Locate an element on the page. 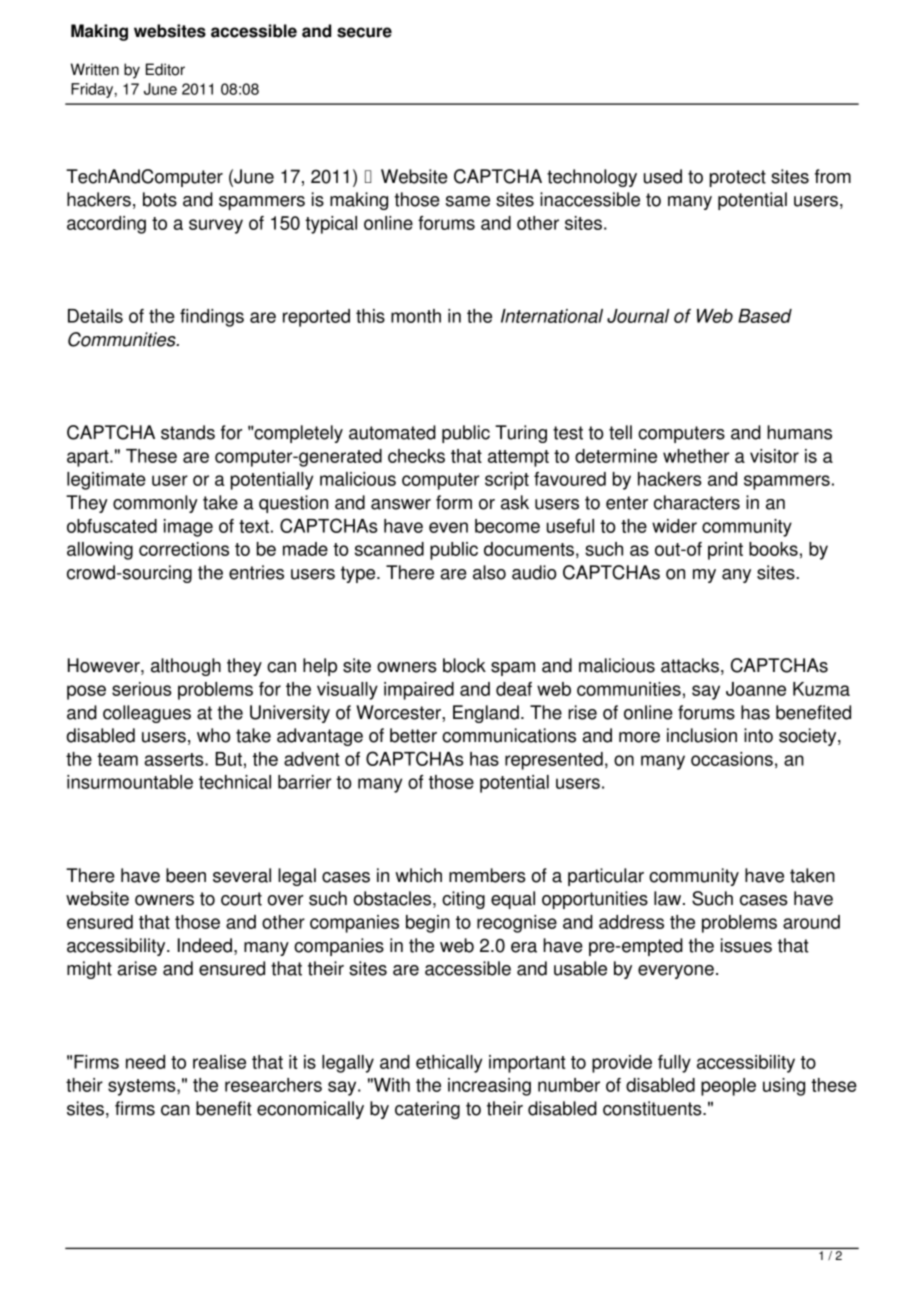  humans is located at coordinates (799, 432).
